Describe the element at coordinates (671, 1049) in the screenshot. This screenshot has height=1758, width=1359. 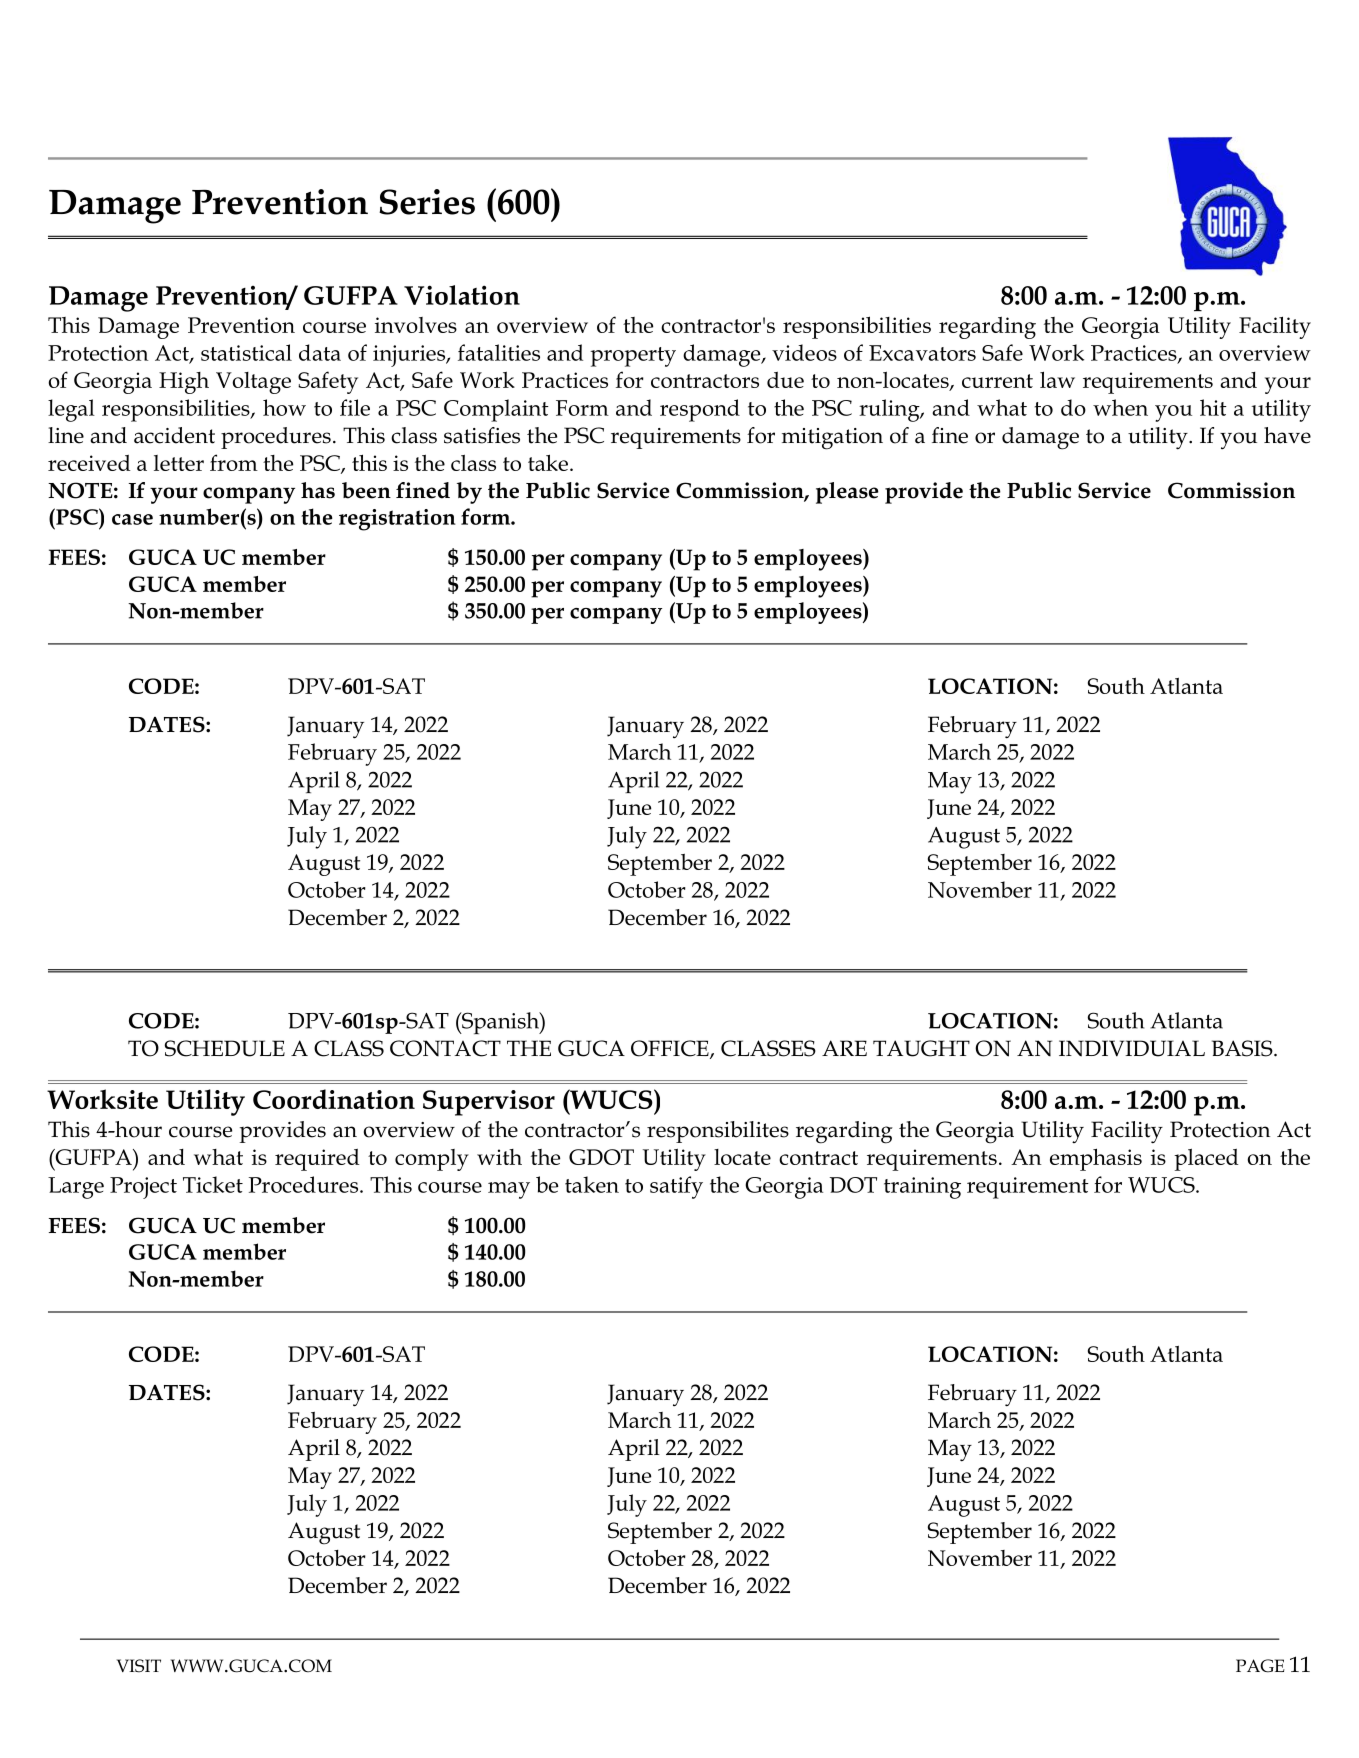
I see `OFFICE` at that location.
